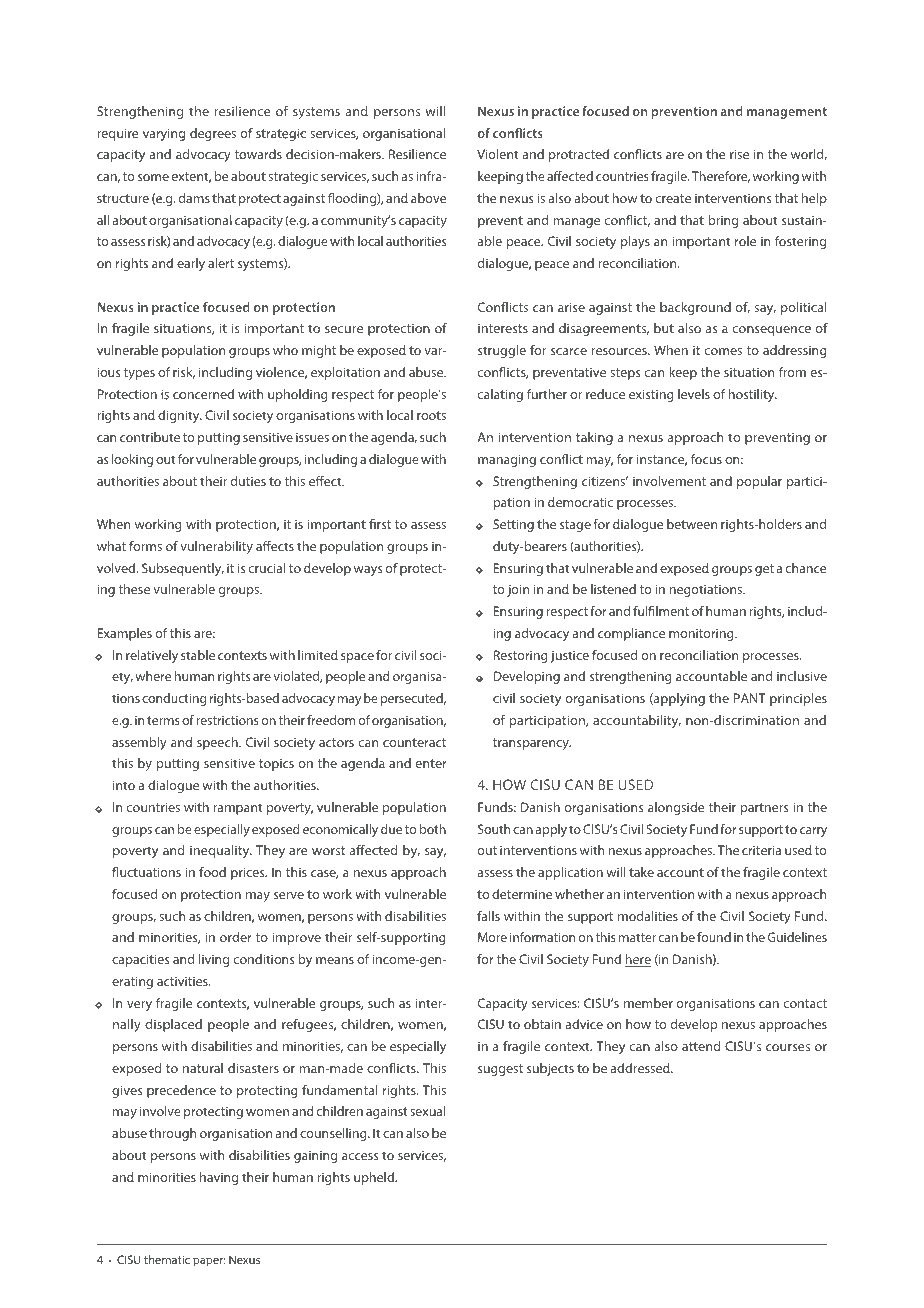  I want to click on principles, so click(798, 699).
